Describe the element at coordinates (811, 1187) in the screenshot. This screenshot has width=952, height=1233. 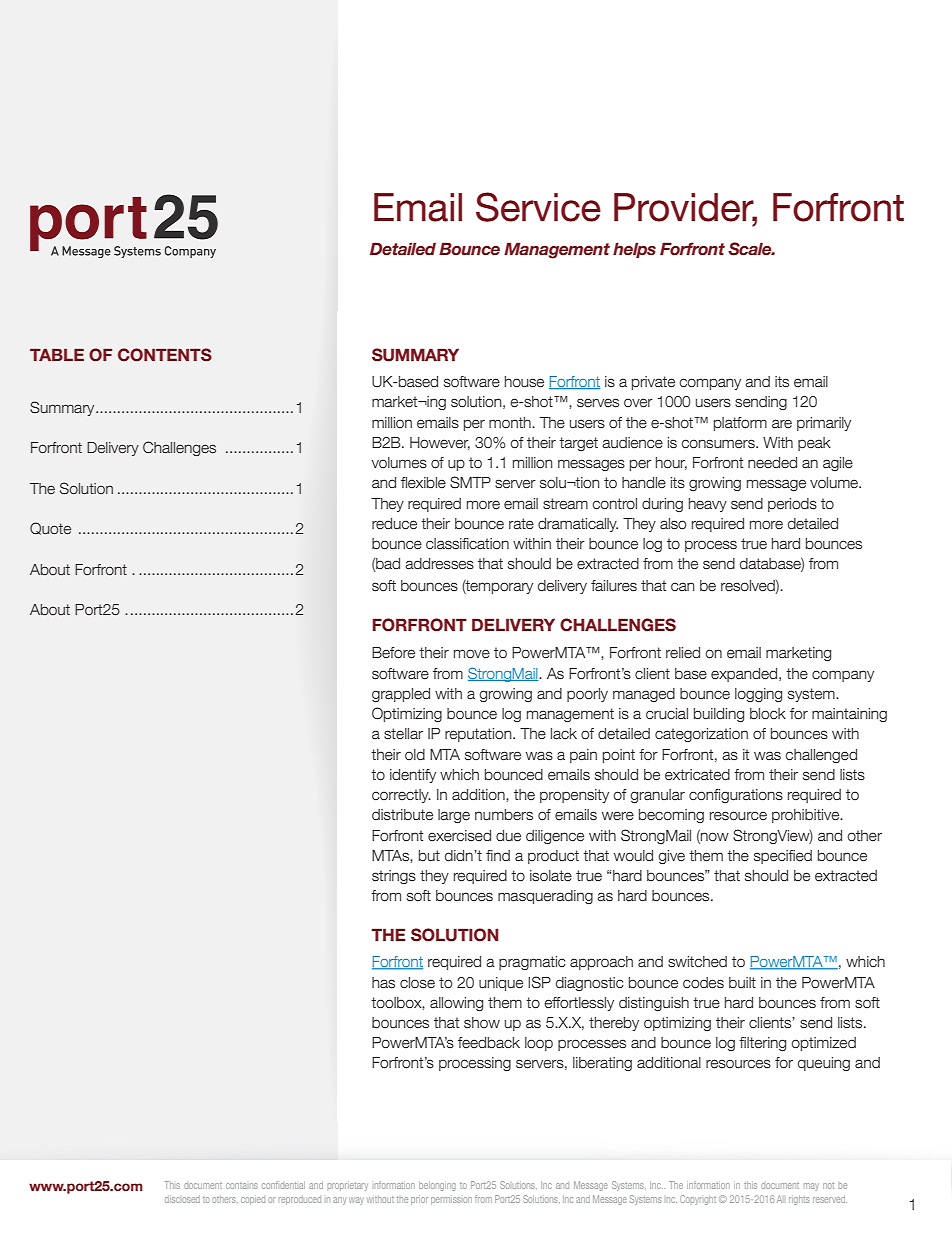
I see `may` at that location.
